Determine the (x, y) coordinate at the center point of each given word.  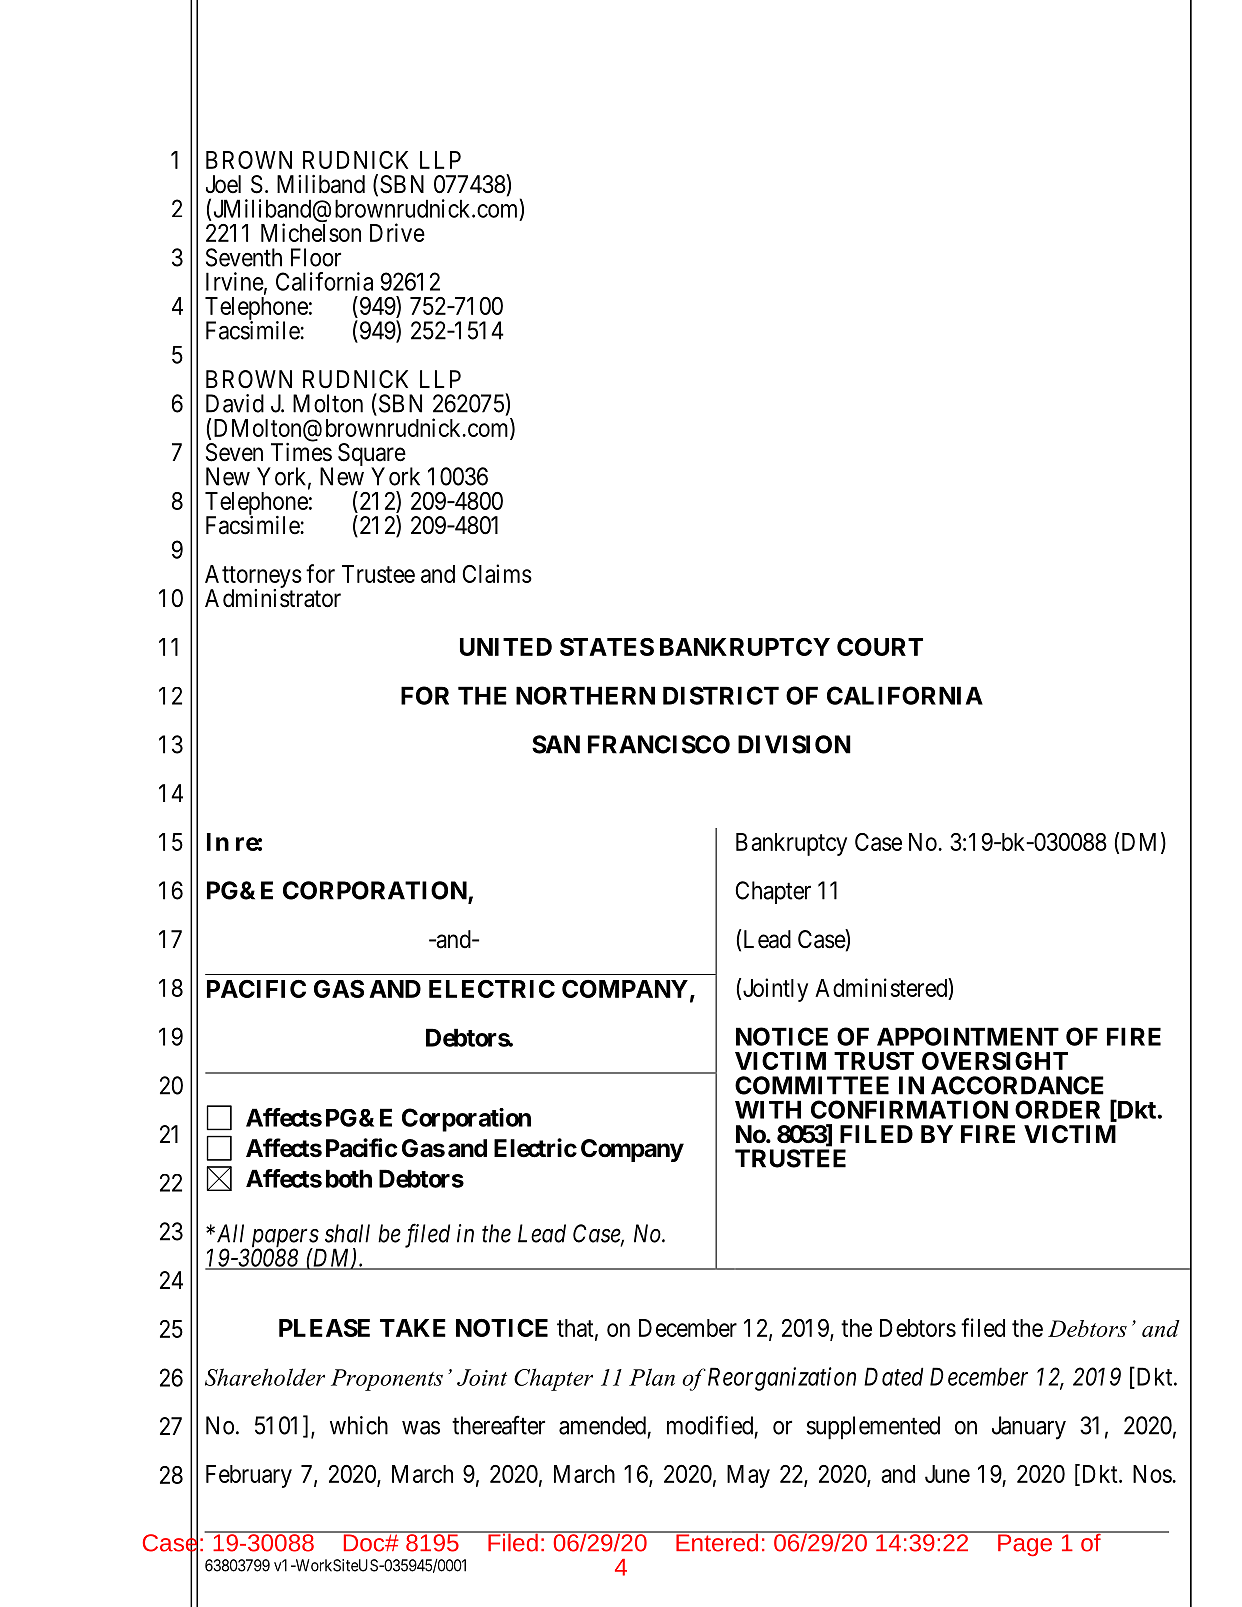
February (249, 1476)
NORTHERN (585, 695)
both (349, 1178)
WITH (768, 1109)
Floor (316, 257)
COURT (880, 647)
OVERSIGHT (995, 1061)
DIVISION (794, 744)
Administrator (273, 598)
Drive (397, 232)
